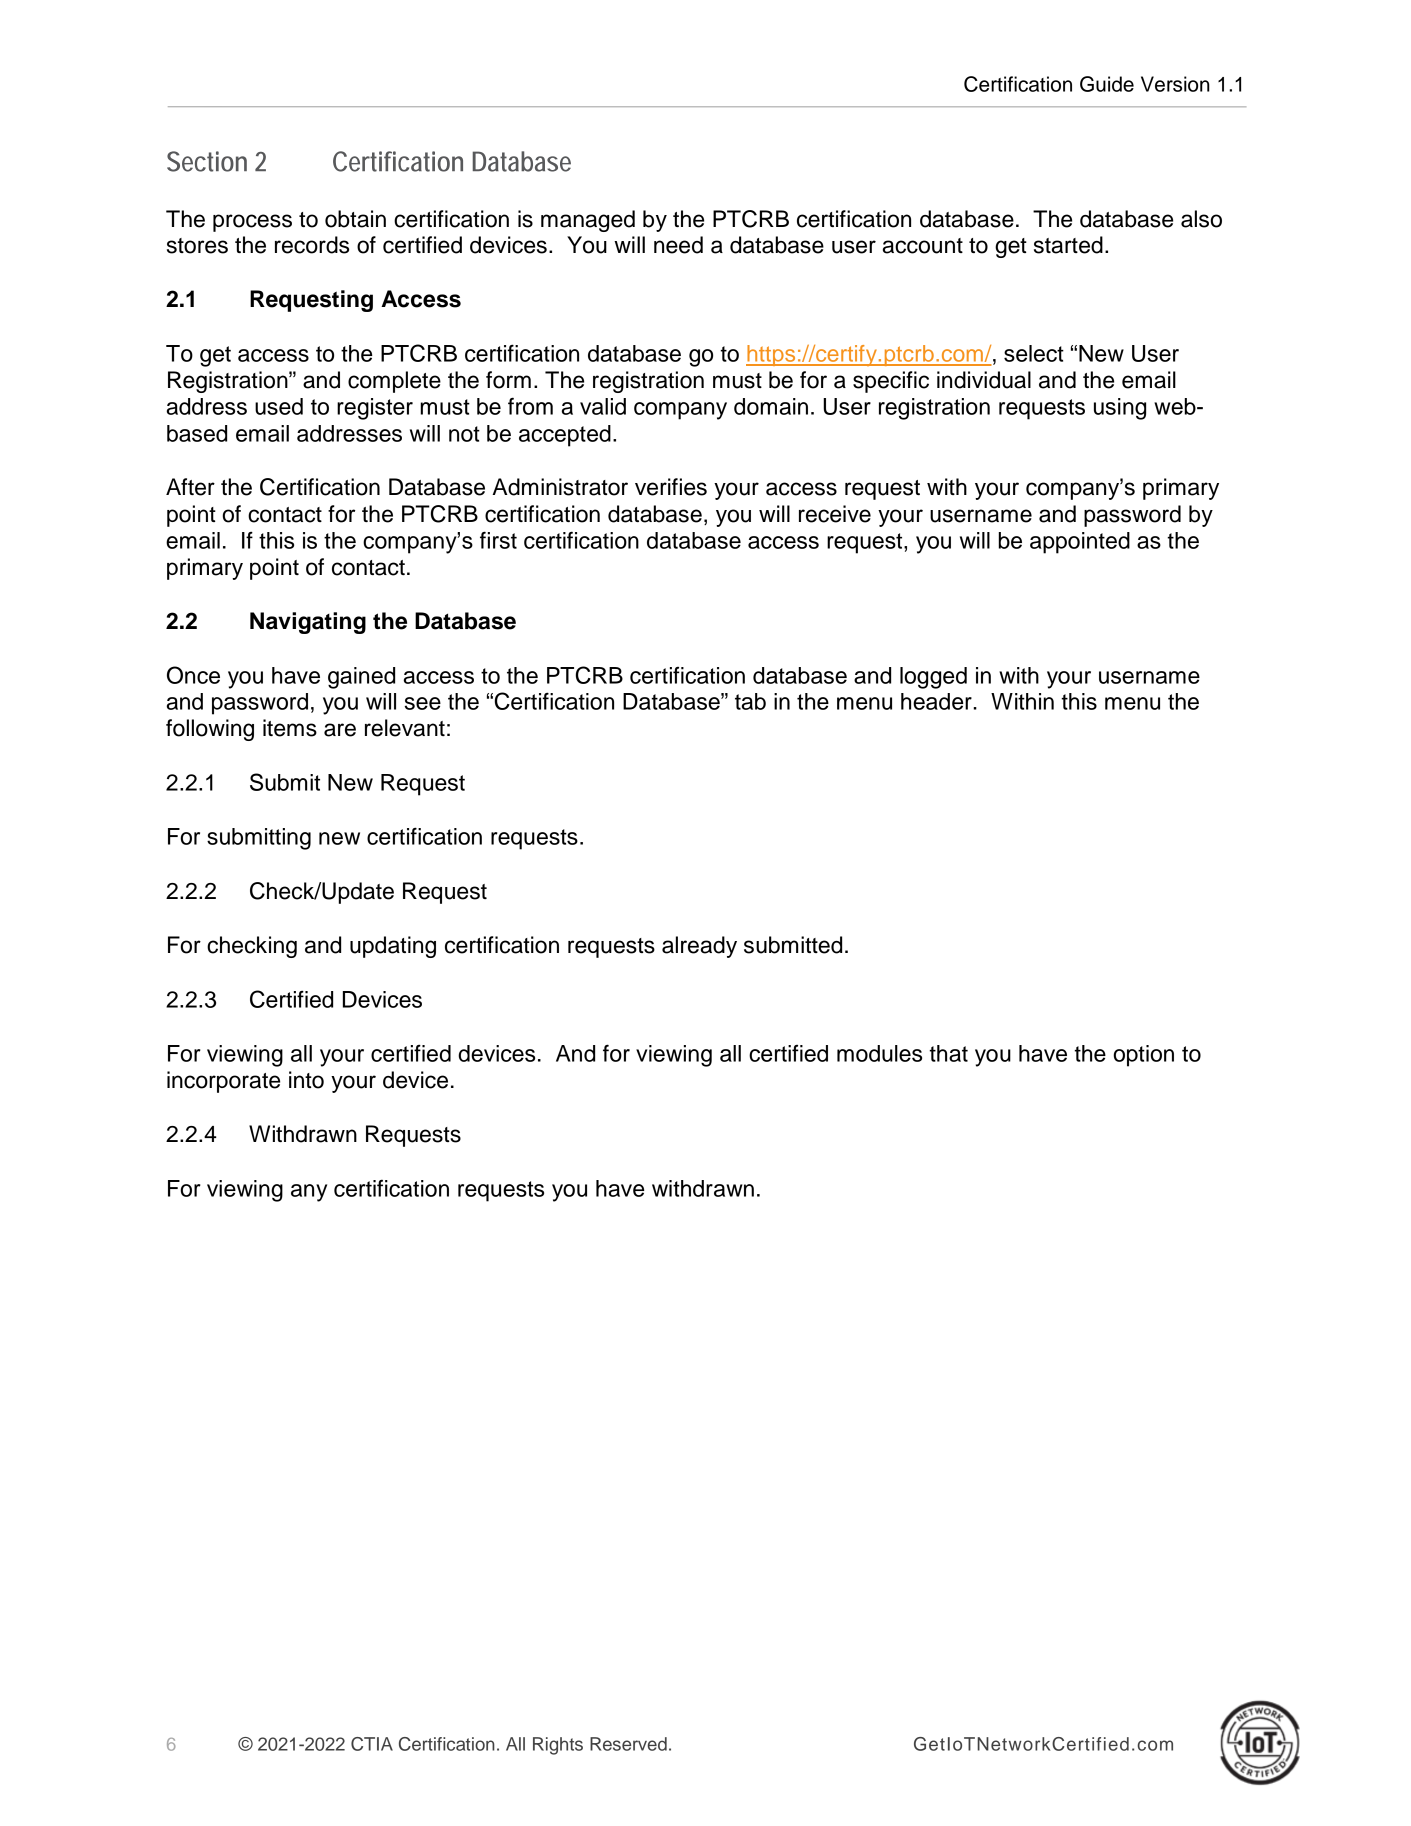 Image resolution: width=1411 pixels, height=1826 pixels. What do you see at coordinates (306, 1080) in the document?
I see `into` at bounding box center [306, 1080].
